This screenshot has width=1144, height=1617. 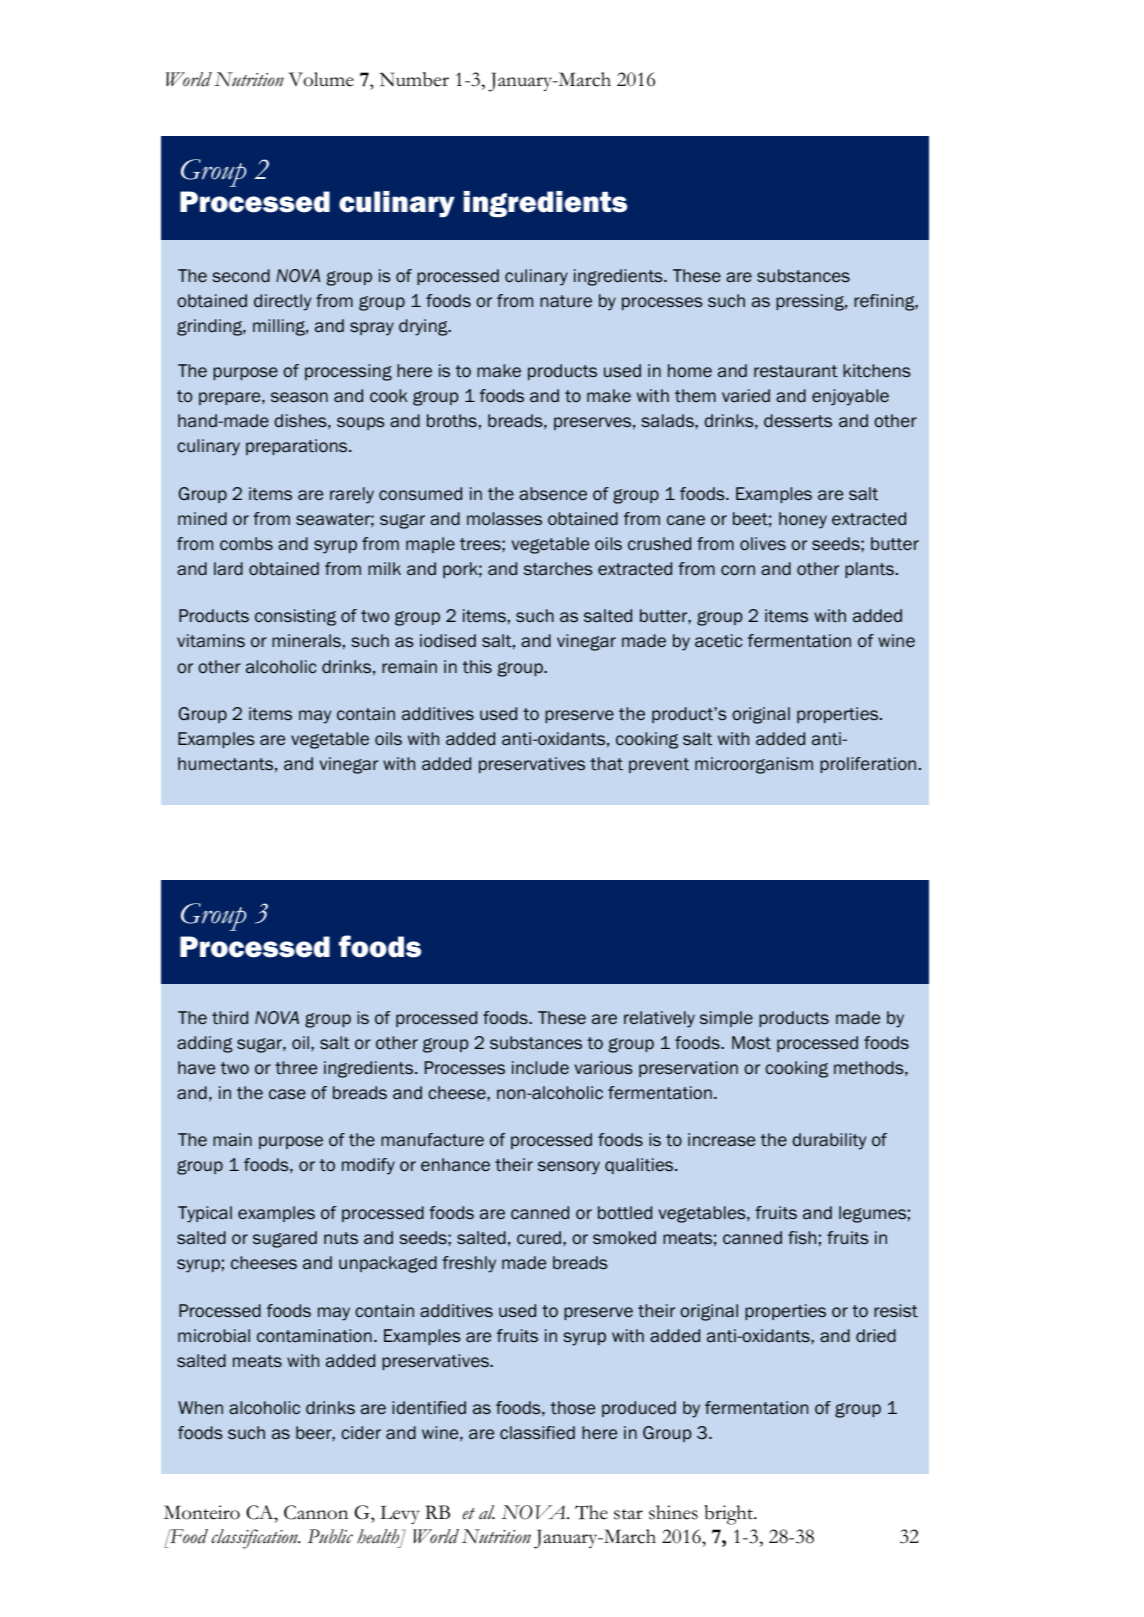 What do you see at coordinates (316, 1512) in the screenshot?
I see `Cannon` at bounding box center [316, 1512].
